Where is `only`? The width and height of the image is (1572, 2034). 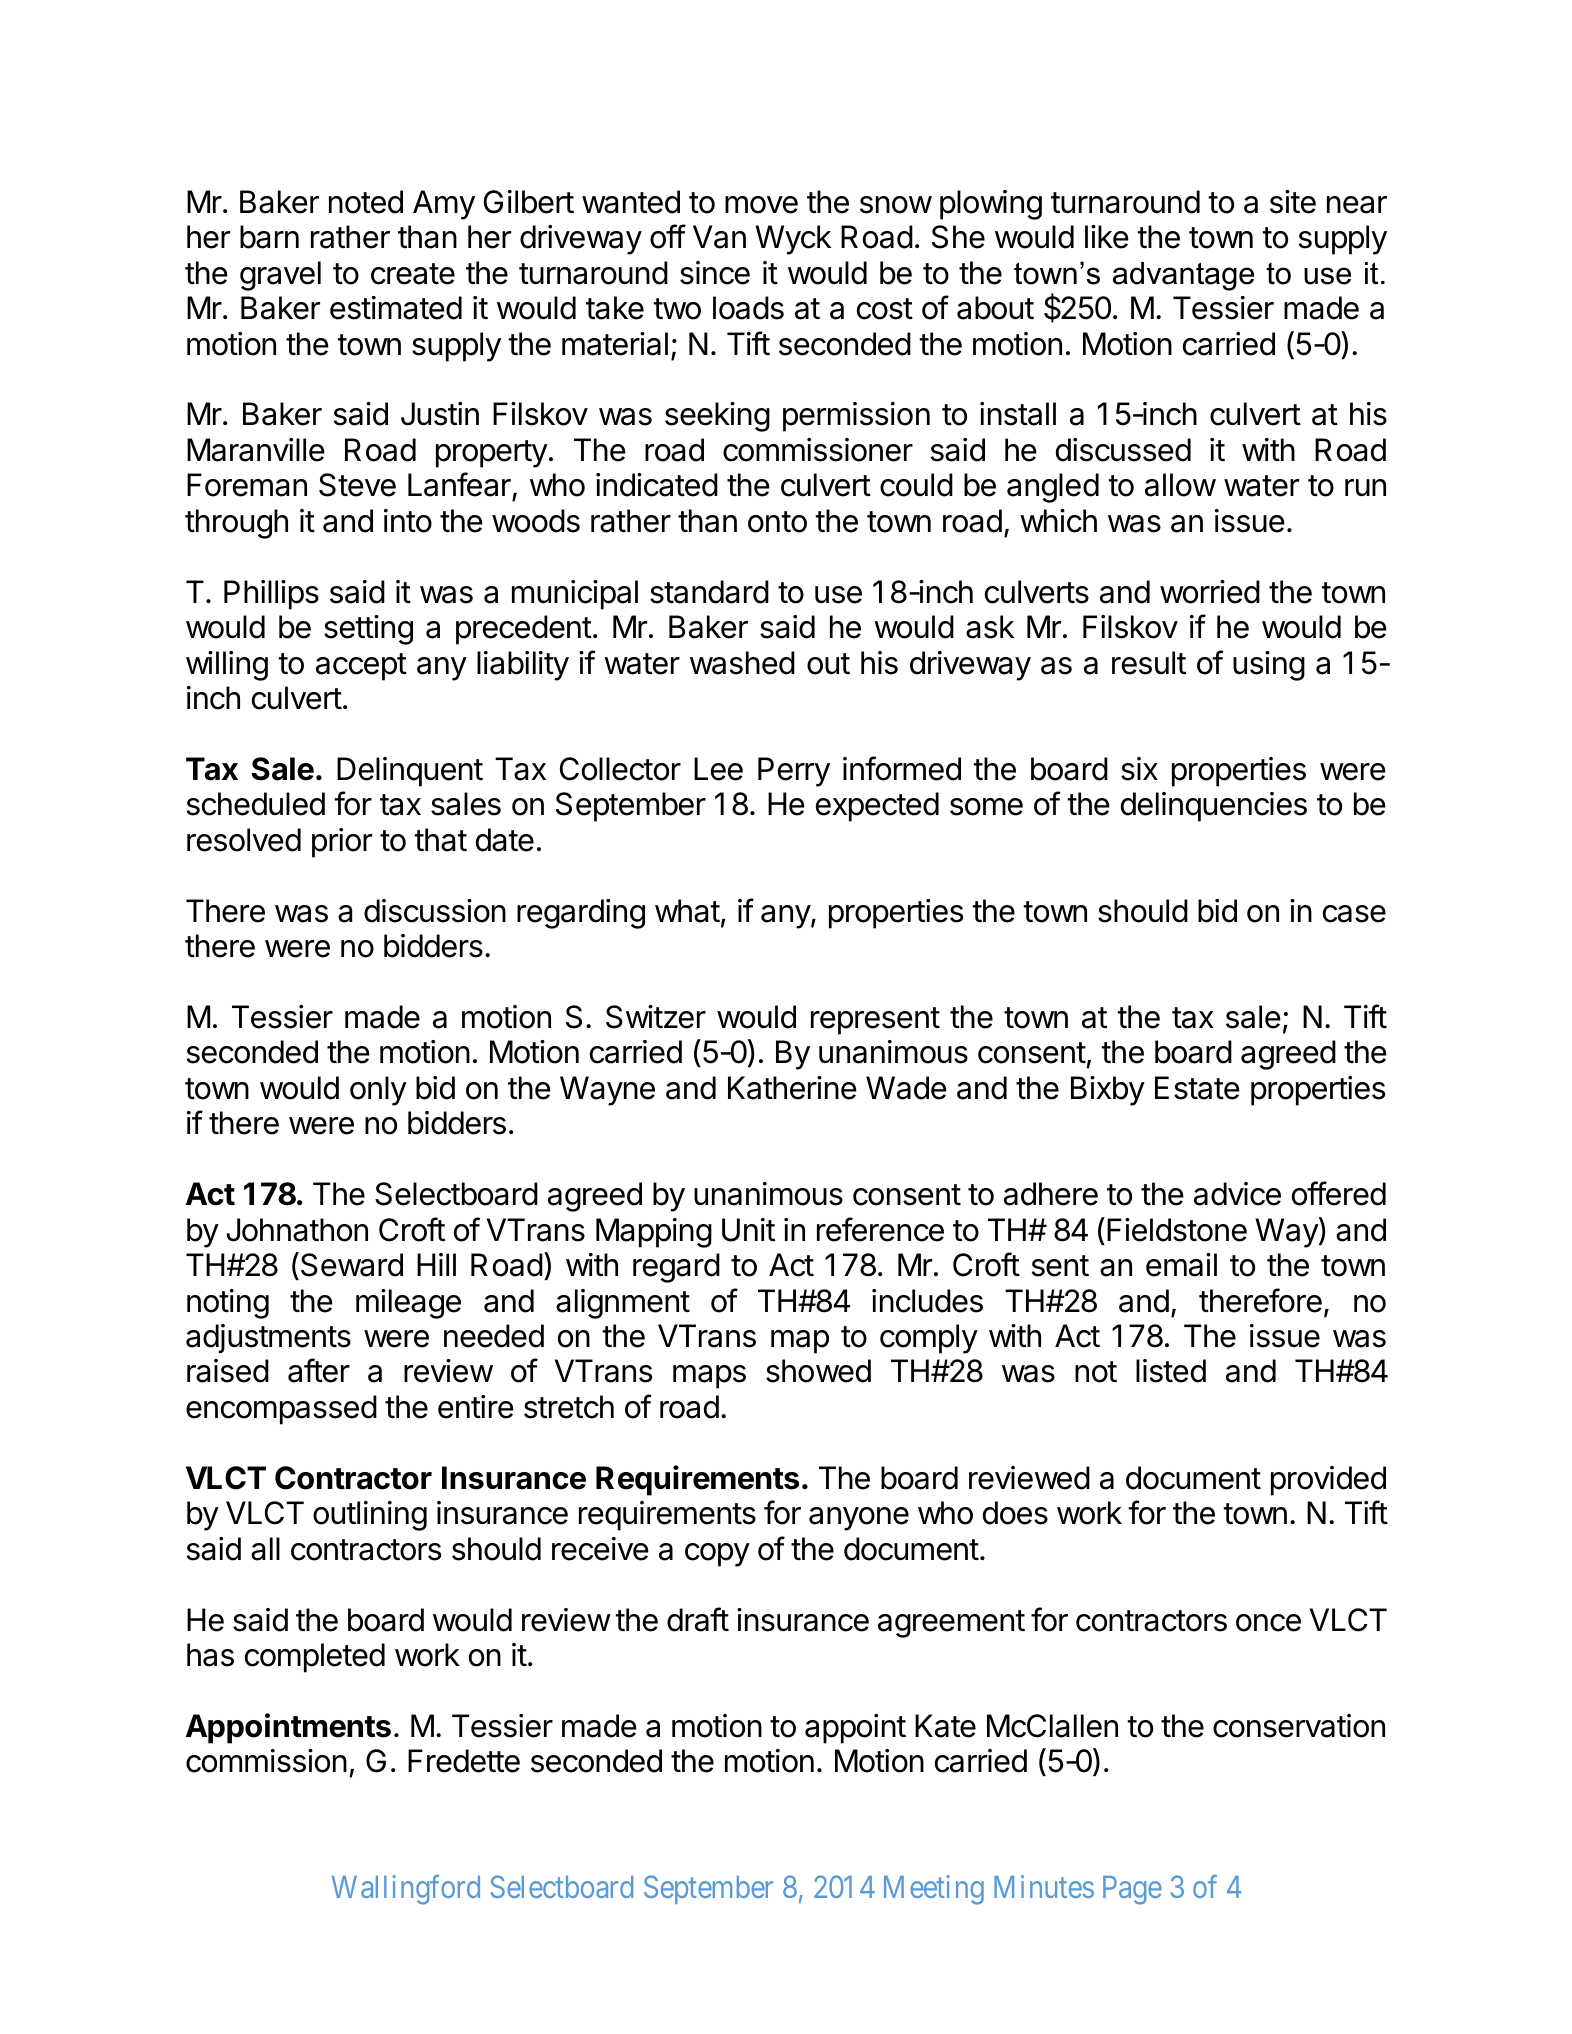 only is located at coordinates (378, 1091).
